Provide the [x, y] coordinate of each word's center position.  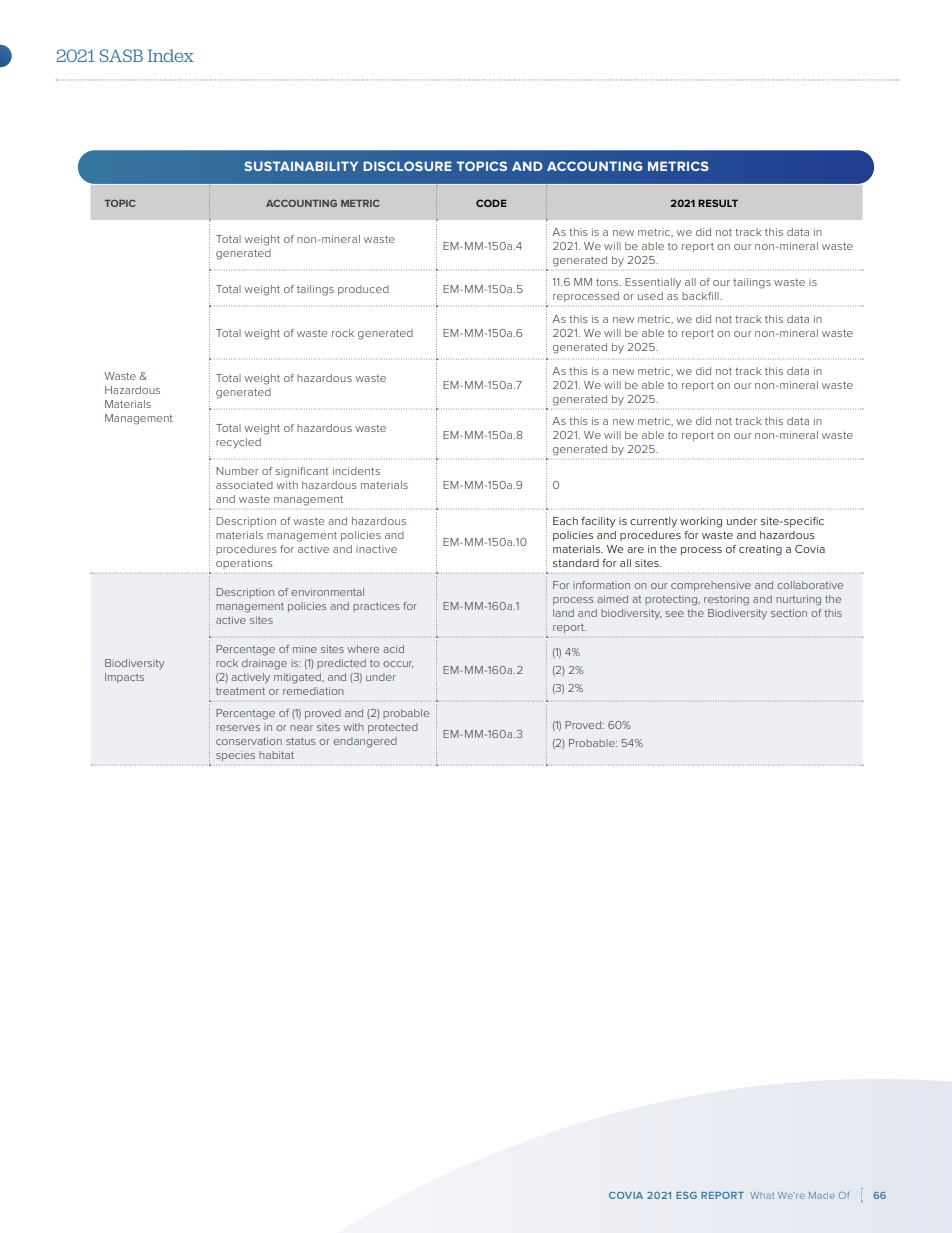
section [789, 613]
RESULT [718, 203]
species [235, 756]
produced [363, 290]
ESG [686, 1195]
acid [393, 649]
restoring [726, 600]
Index [170, 55]
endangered [365, 742]
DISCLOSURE [407, 166]
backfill [701, 296]
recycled [238, 443]
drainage [264, 664]
